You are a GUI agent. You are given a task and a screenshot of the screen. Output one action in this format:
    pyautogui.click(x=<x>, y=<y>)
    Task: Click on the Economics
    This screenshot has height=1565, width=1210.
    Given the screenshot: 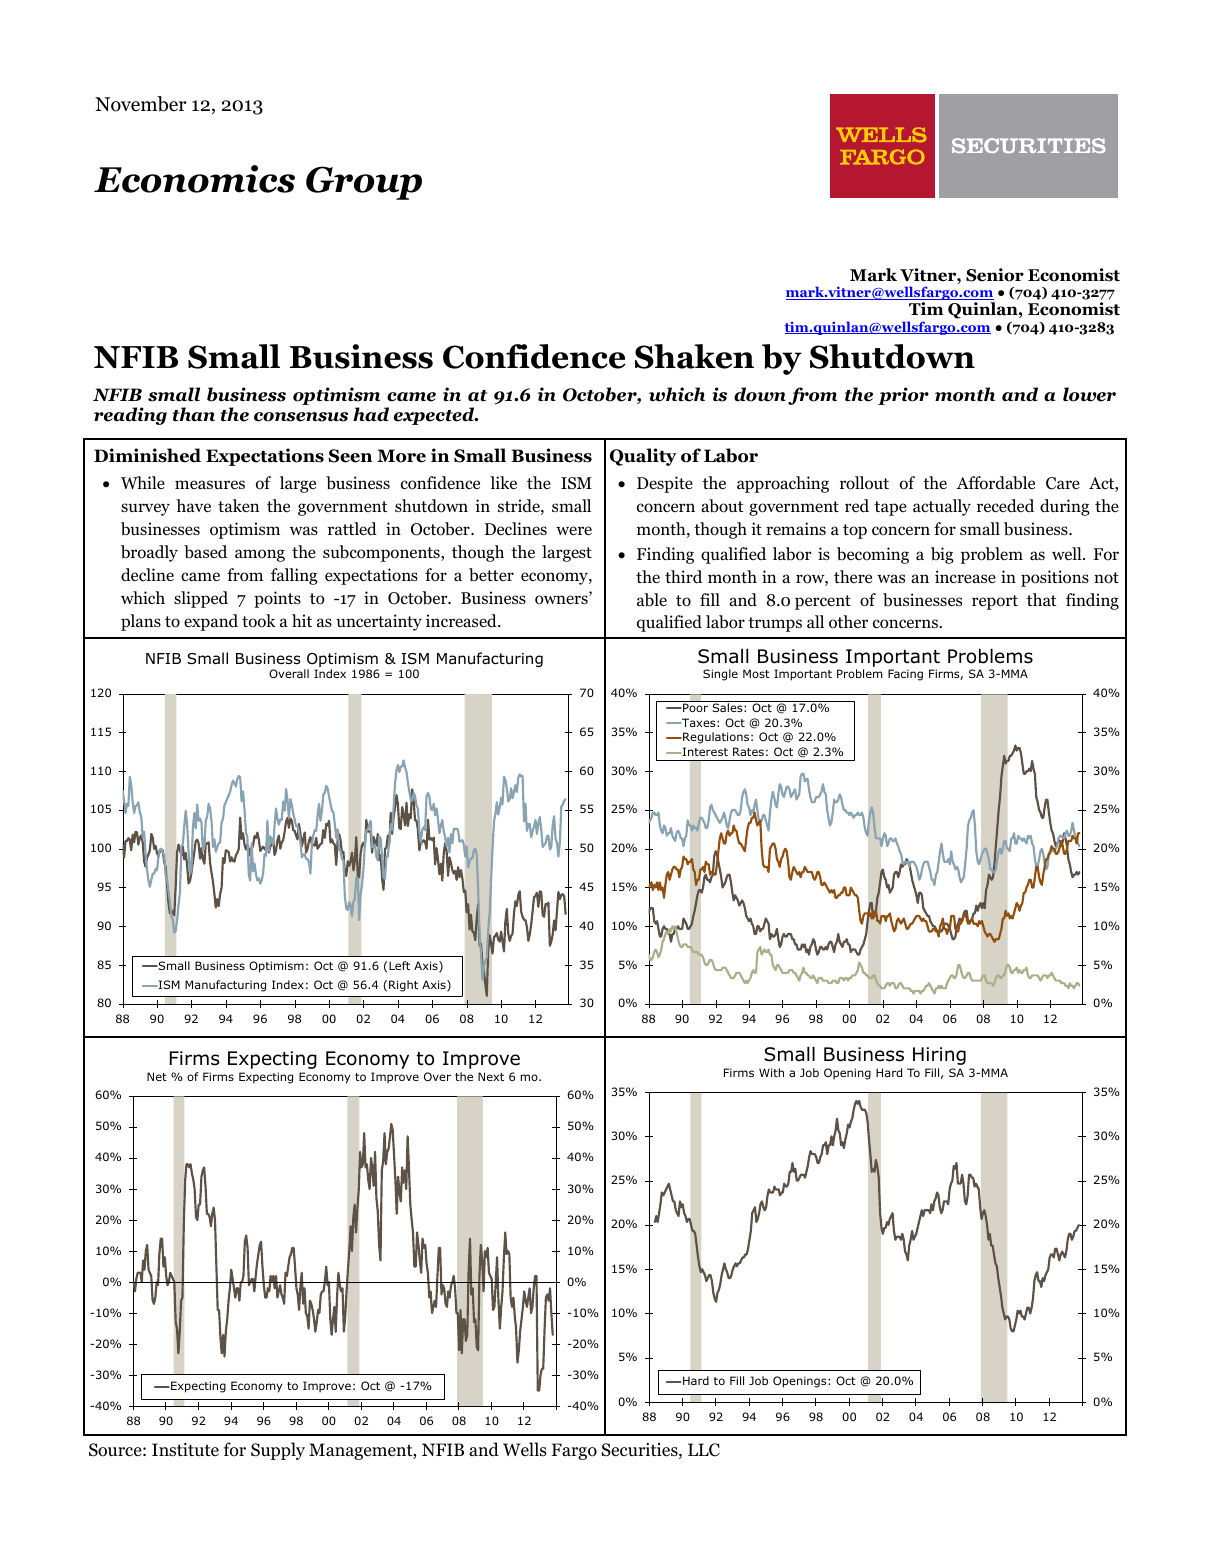 What is the action you would take?
    pyautogui.click(x=194, y=179)
